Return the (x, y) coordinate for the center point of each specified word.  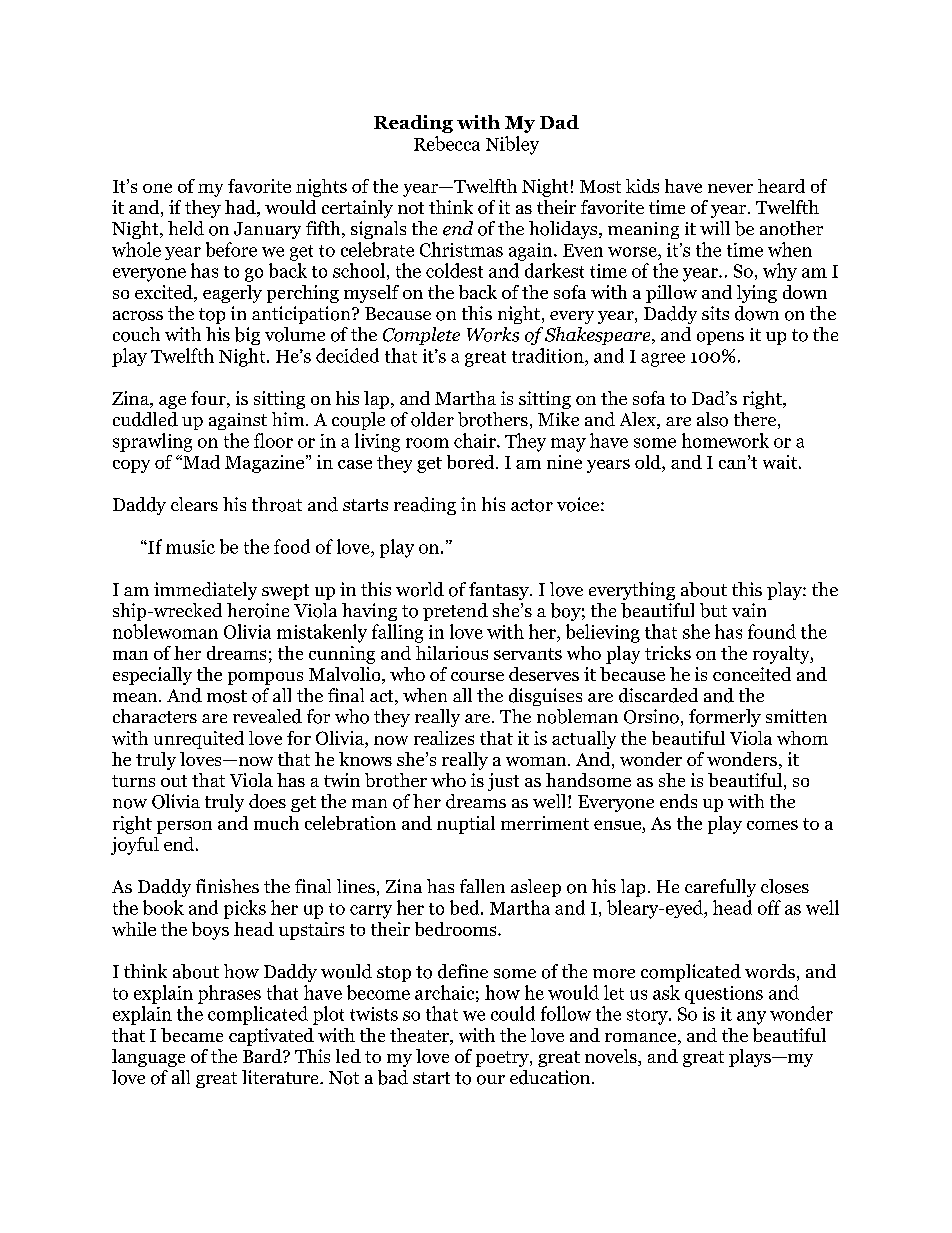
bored (472, 462)
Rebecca (447, 143)
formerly (725, 718)
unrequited (199, 740)
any (751, 1018)
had (241, 208)
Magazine (266, 464)
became (192, 1035)
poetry (503, 1059)
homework (725, 440)
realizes (444, 738)
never (730, 188)
